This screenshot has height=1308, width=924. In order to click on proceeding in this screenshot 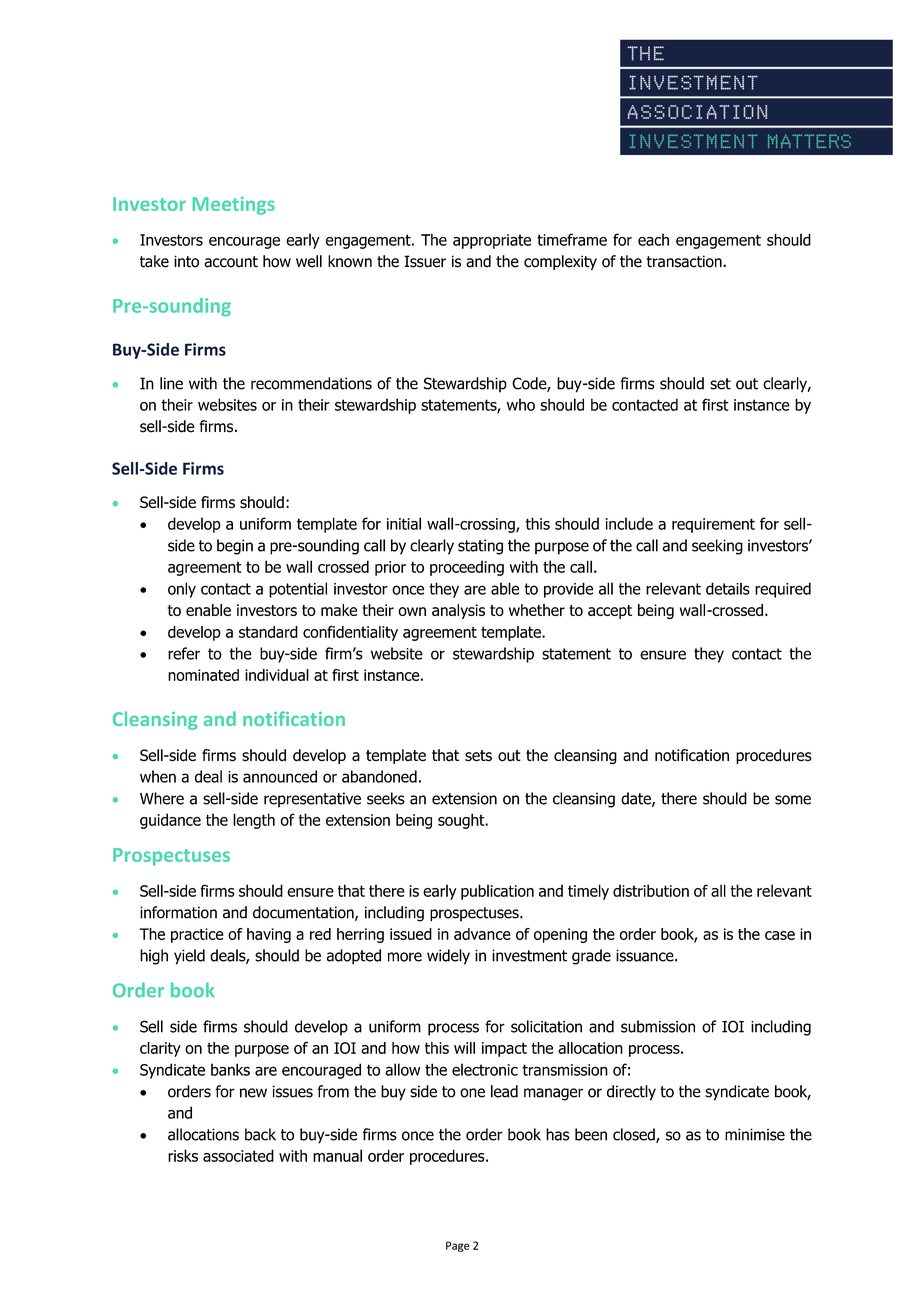, I will do `click(467, 568)`.
